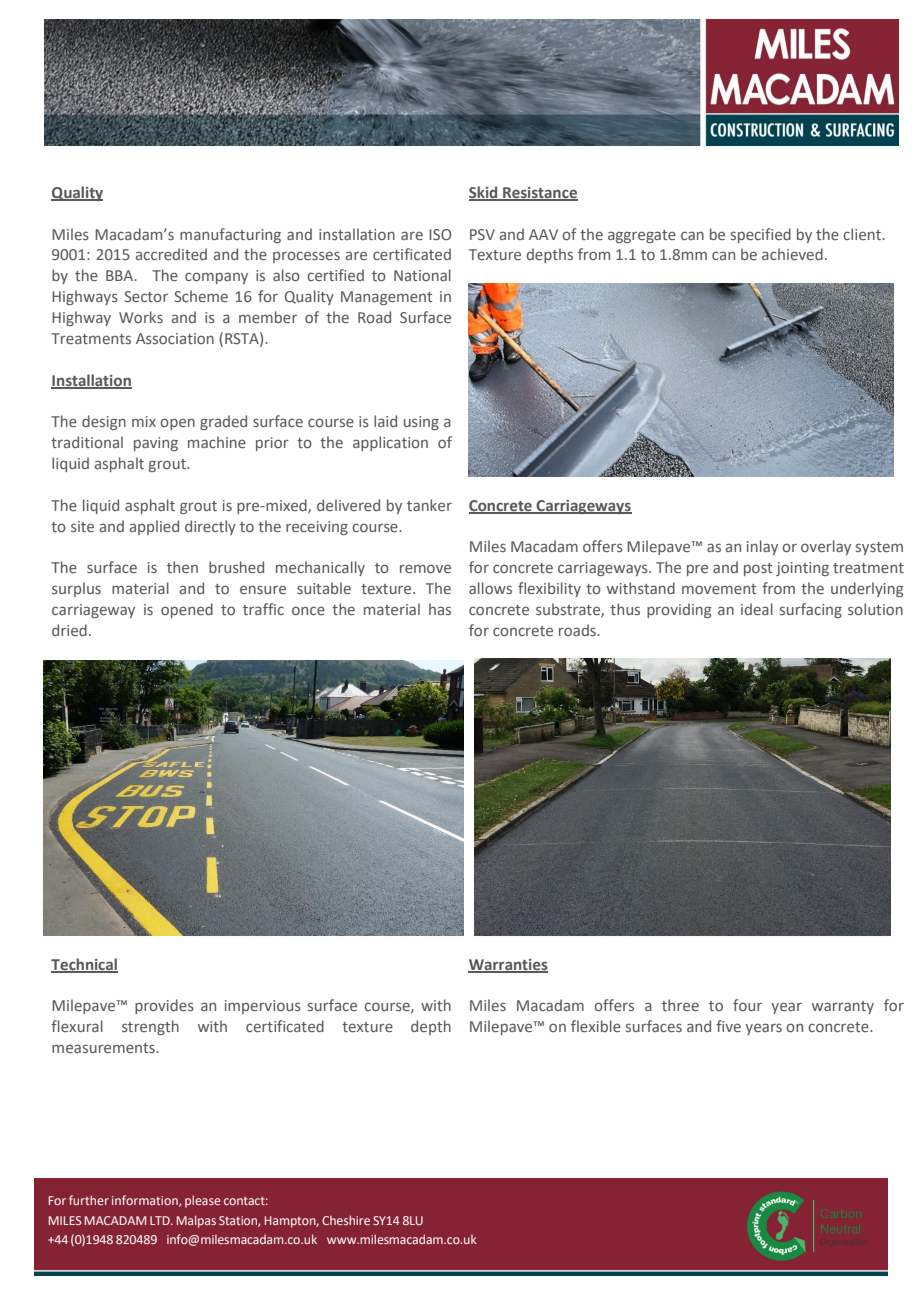 This document has height=1308, width=924. Describe the element at coordinates (425, 568) in the document. I see `remove` at that location.
